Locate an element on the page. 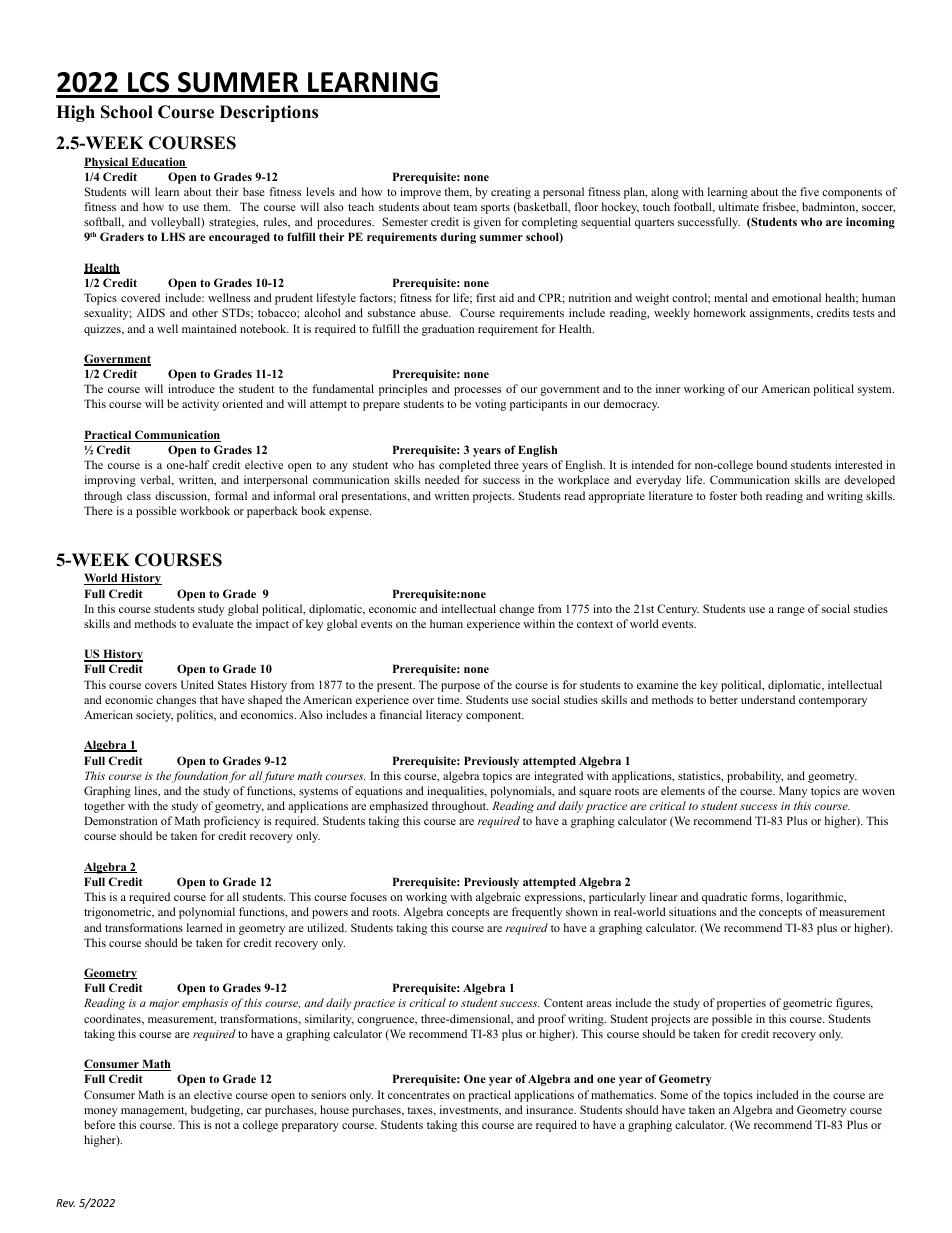  budgeting is located at coordinates (217, 1111).
